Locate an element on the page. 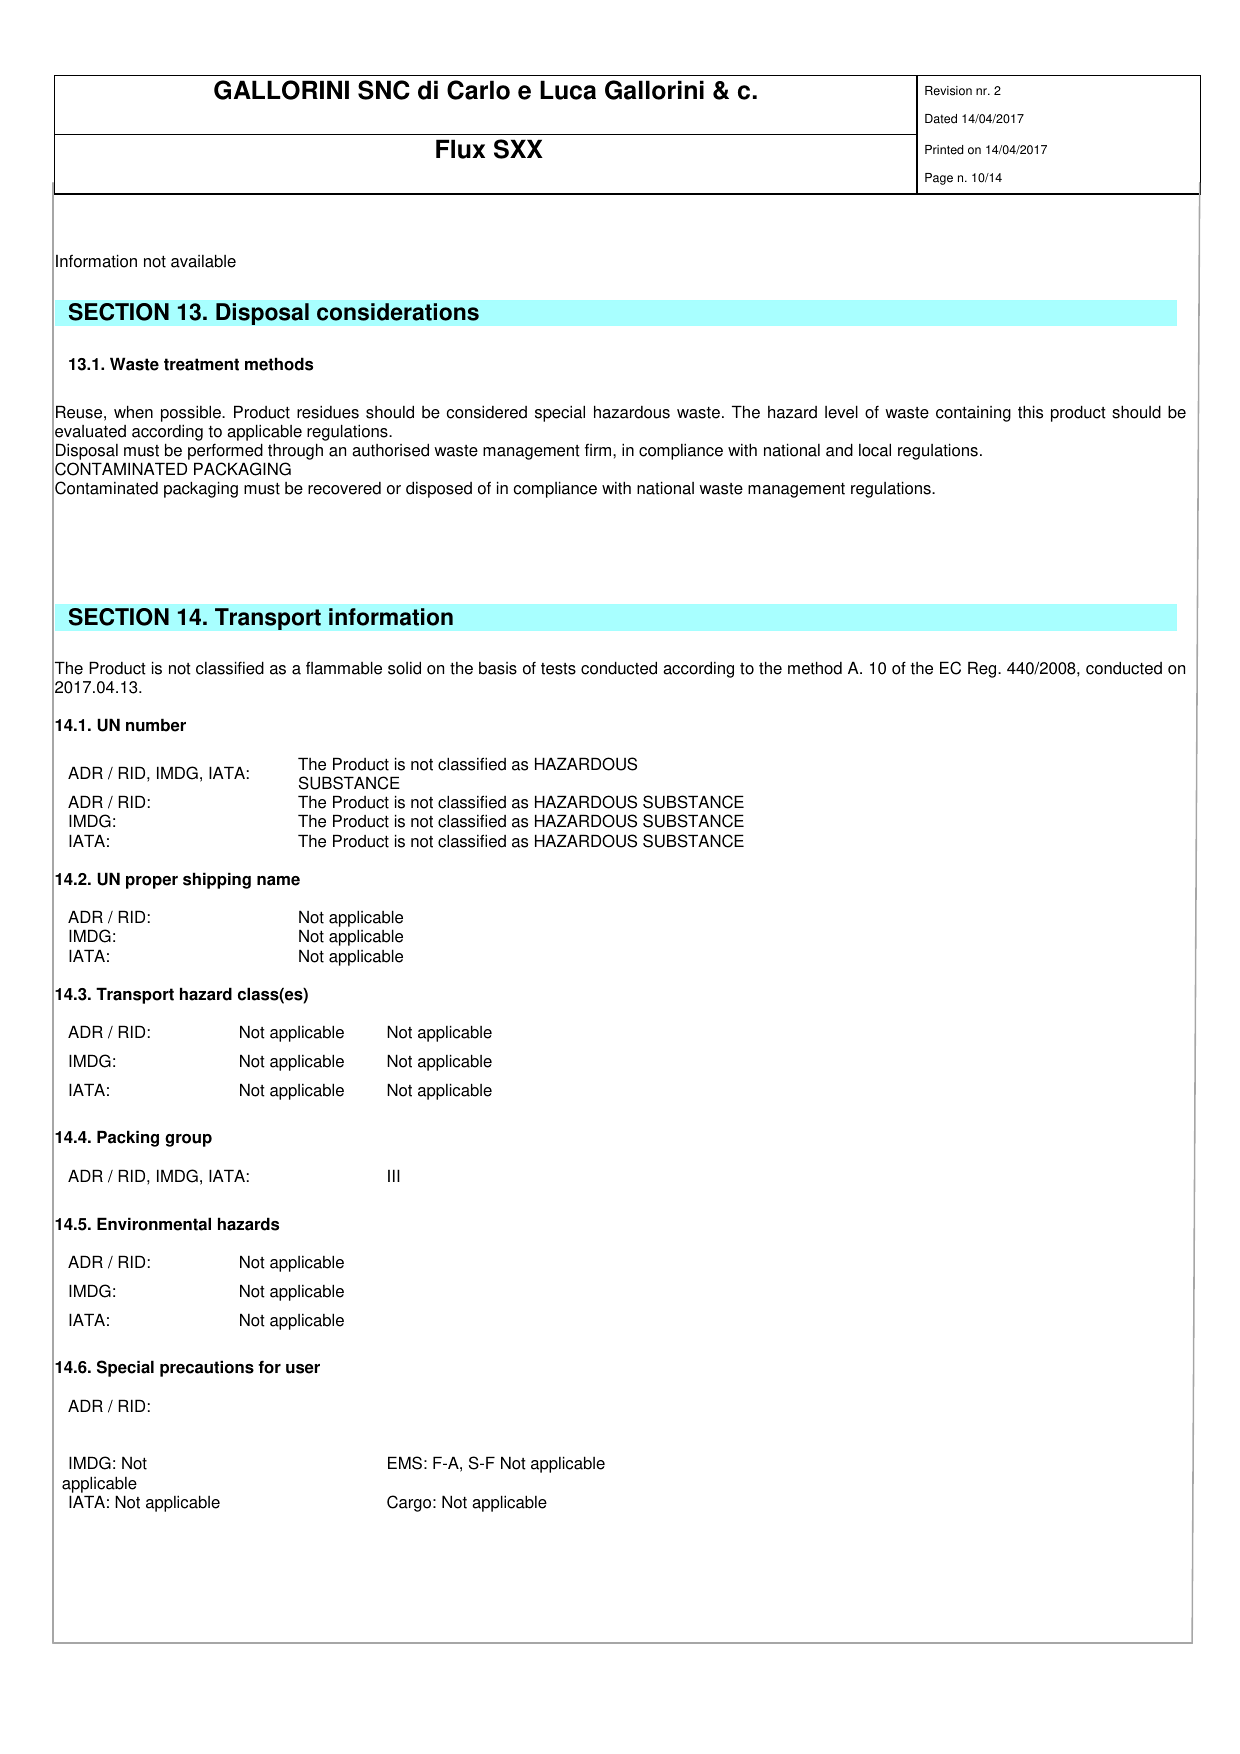 The image size is (1240, 1754). Luca is located at coordinates (568, 90).
